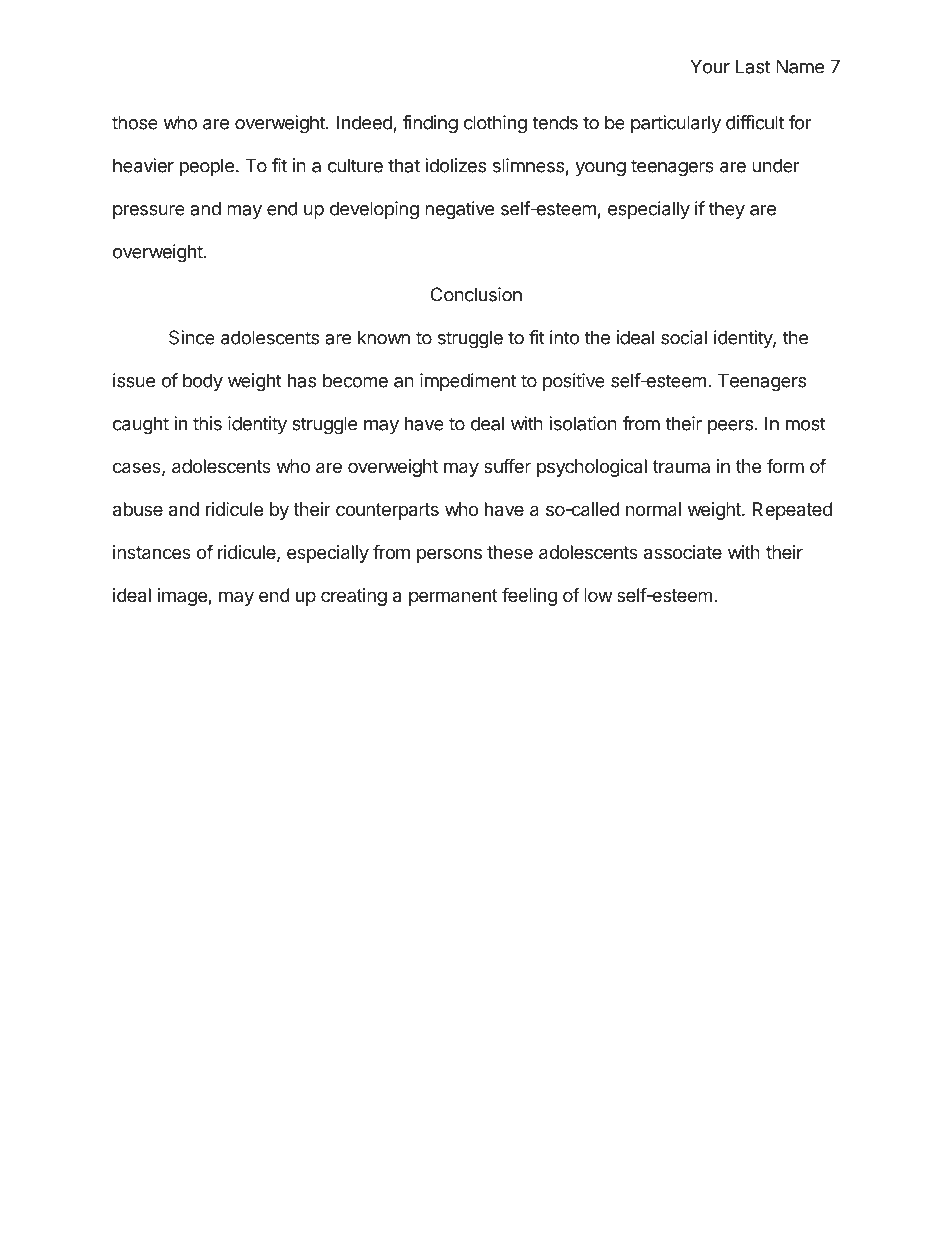 The image size is (952, 1233). I want to click on peers, so click(730, 427).
